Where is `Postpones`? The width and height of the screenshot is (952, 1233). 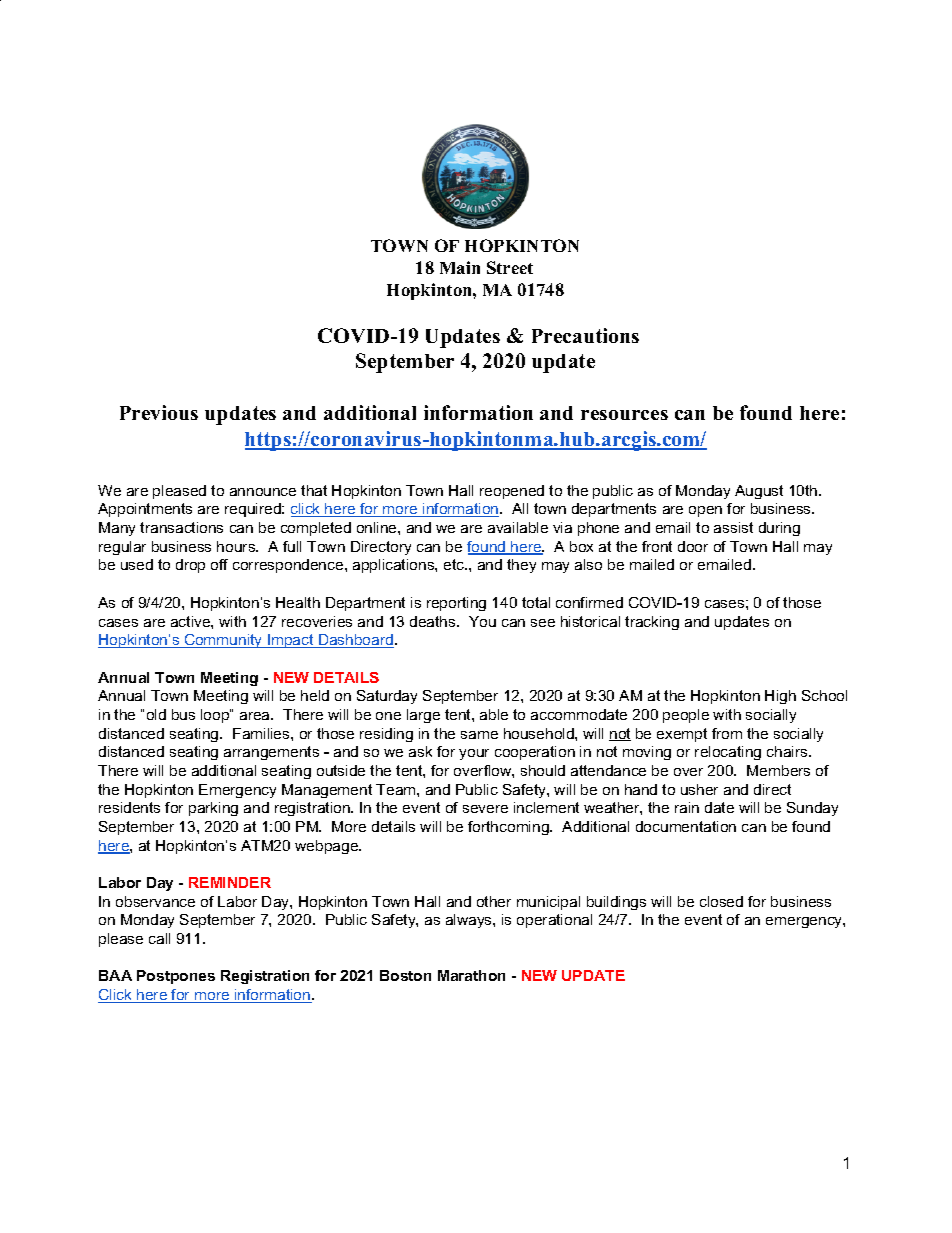
Postpones is located at coordinates (176, 977).
